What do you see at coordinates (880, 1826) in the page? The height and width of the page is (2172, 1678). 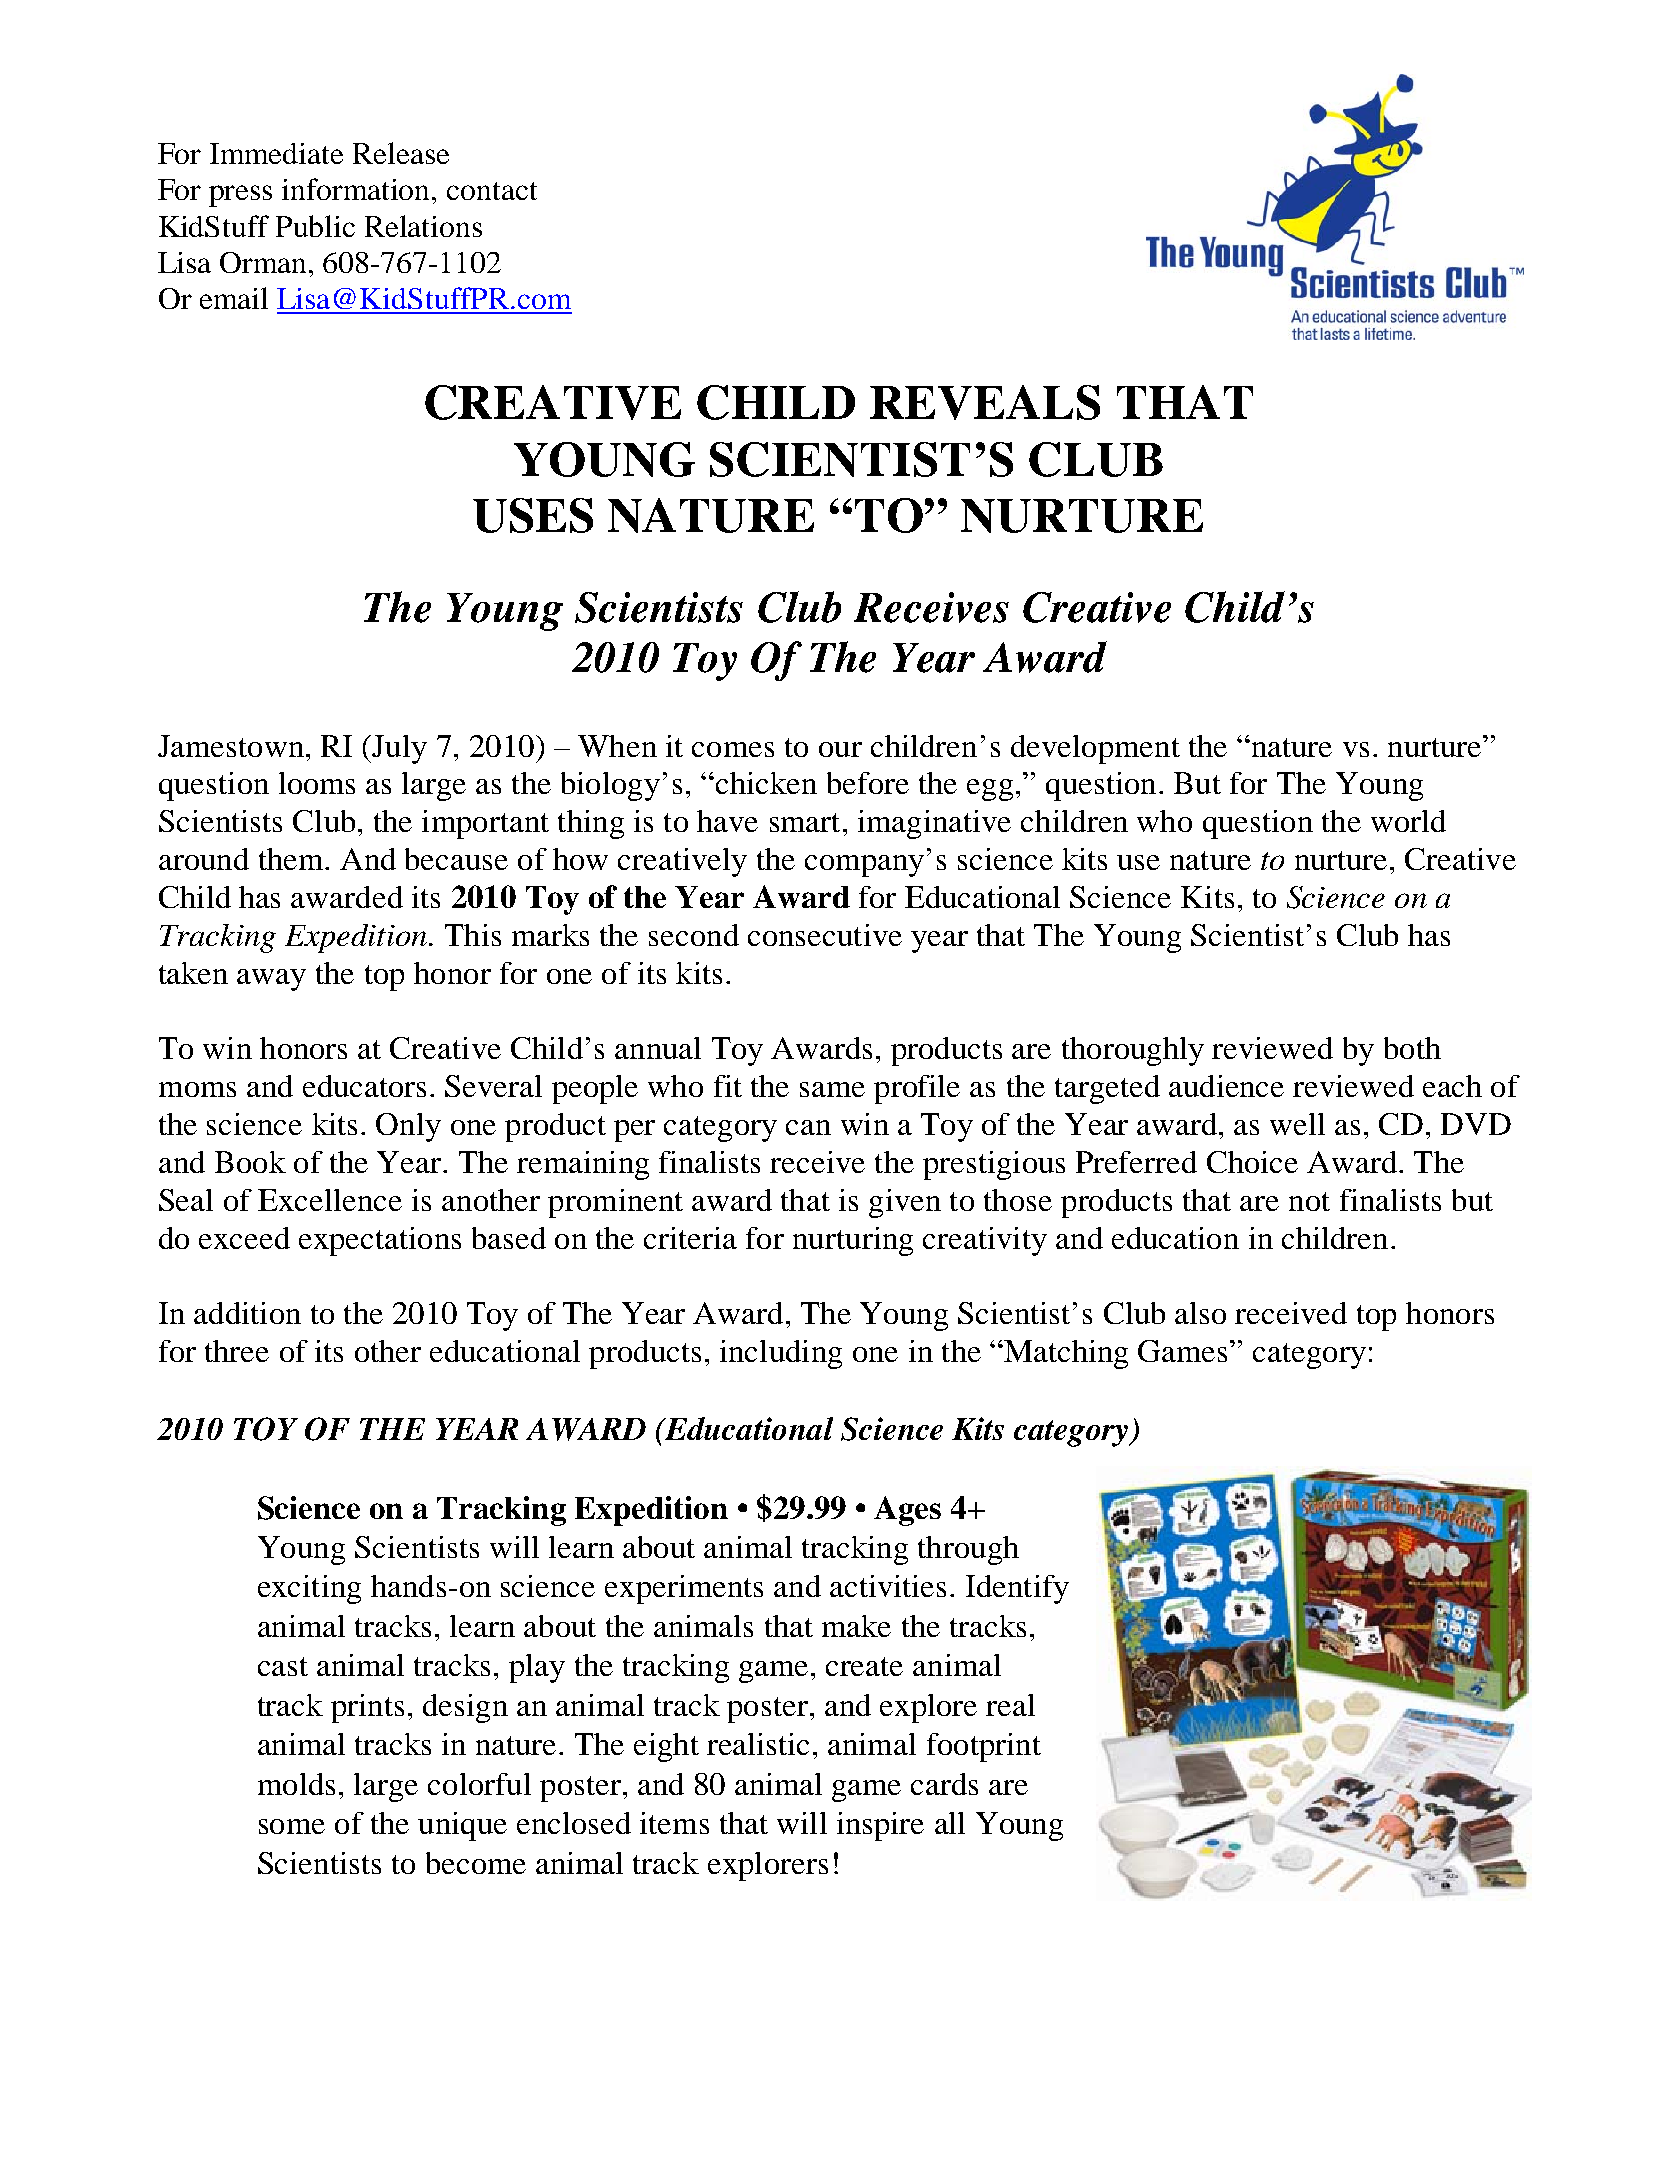 I see `inspire` at bounding box center [880, 1826].
